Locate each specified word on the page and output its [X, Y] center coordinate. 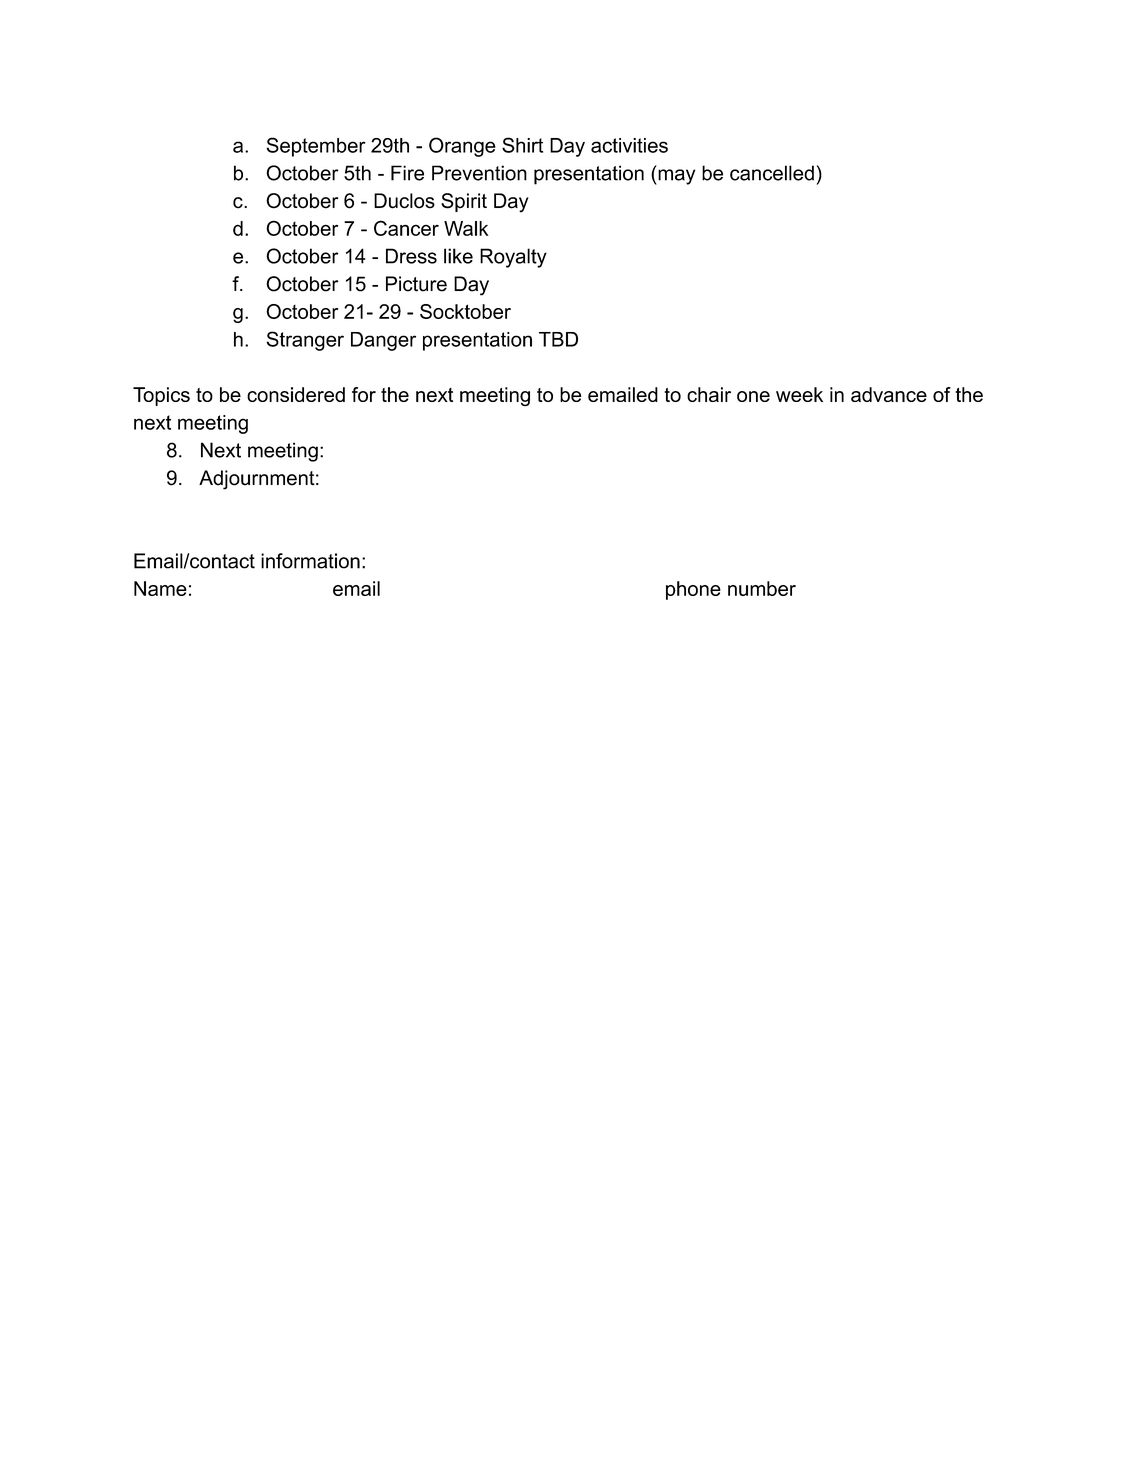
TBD [558, 339]
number [762, 588]
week [799, 394]
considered [296, 394]
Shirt [522, 145]
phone [693, 590]
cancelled [772, 173]
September [316, 147]
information [310, 561]
